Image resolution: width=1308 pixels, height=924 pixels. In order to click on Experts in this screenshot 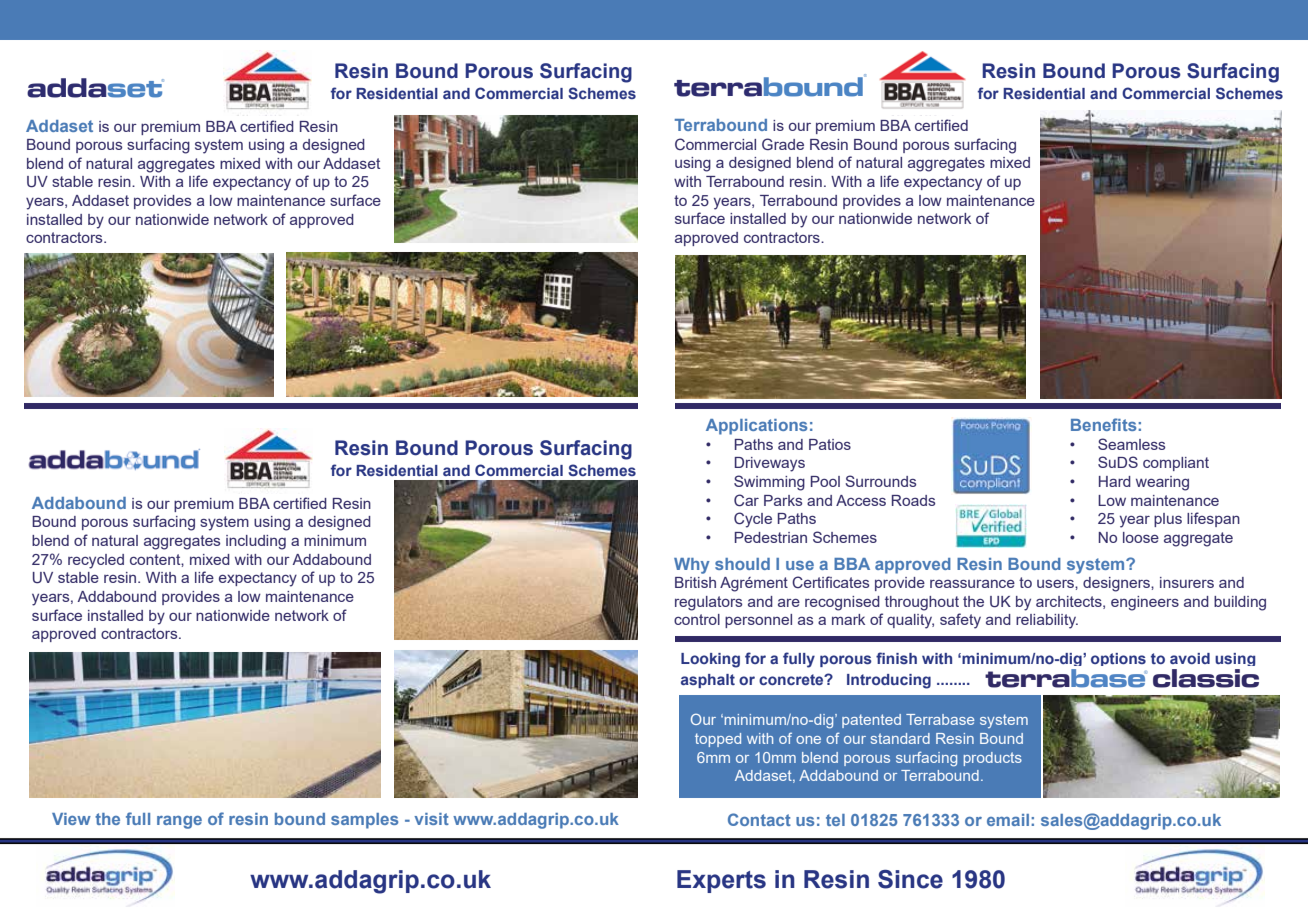, I will do `click(721, 881)`.
